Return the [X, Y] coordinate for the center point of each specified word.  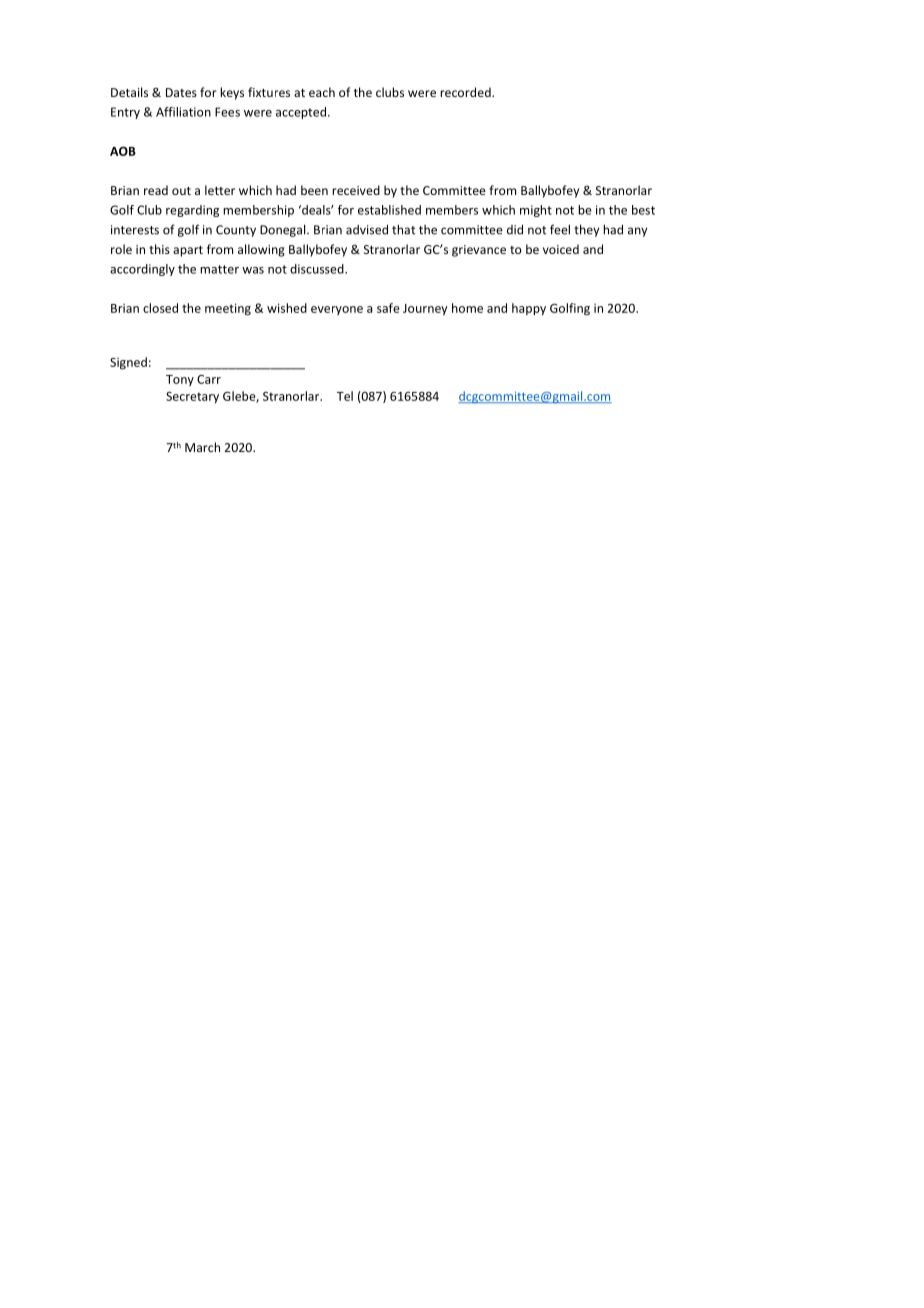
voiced [561, 249]
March [202, 447]
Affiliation [183, 112]
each [322, 92]
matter [219, 269]
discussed [318, 269]
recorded [466, 92]
